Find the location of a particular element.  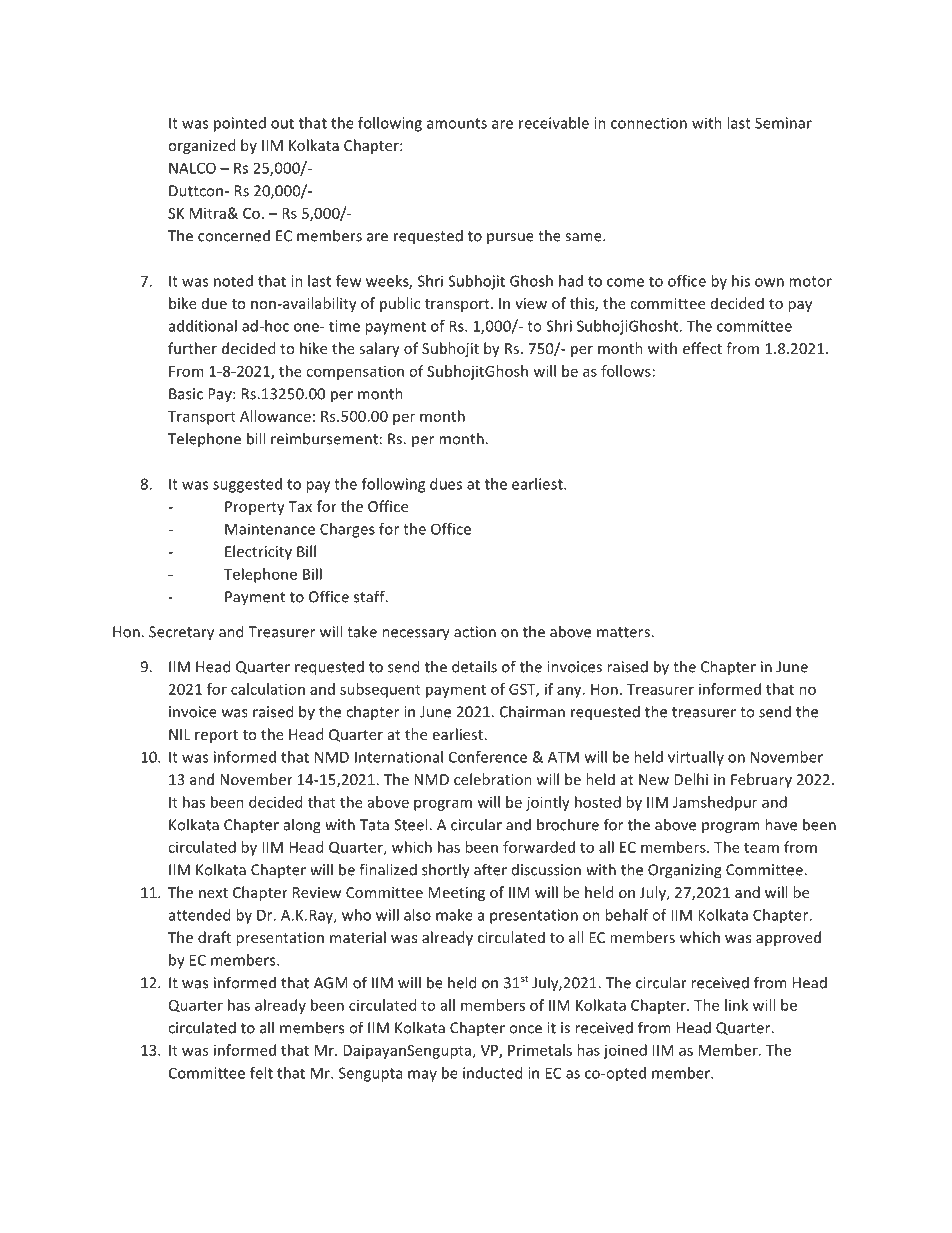

inducted is located at coordinates (492, 1073).
